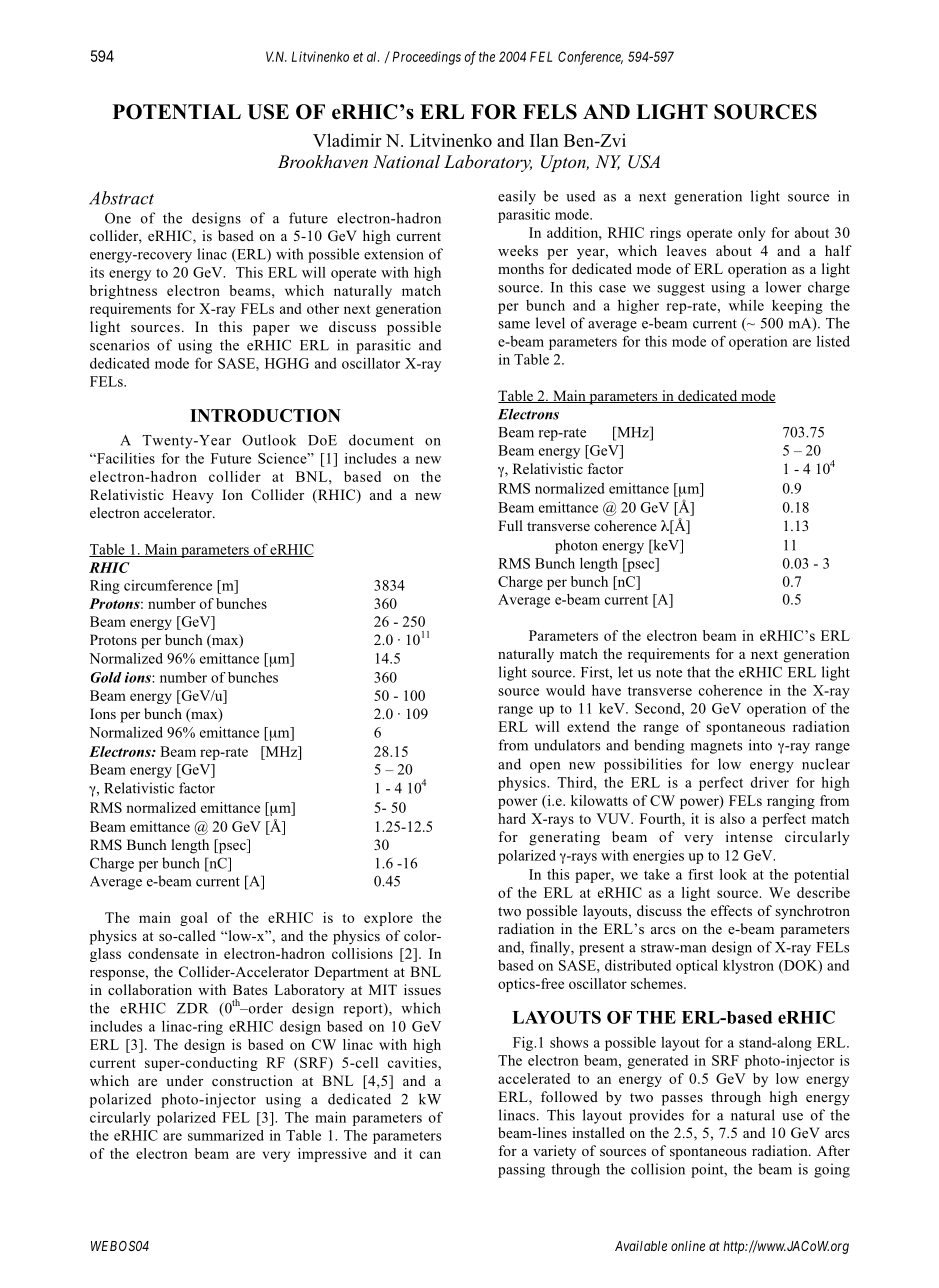 The width and height of the document is (939, 1288). What do you see at coordinates (545, 767) in the document?
I see `open` at bounding box center [545, 767].
